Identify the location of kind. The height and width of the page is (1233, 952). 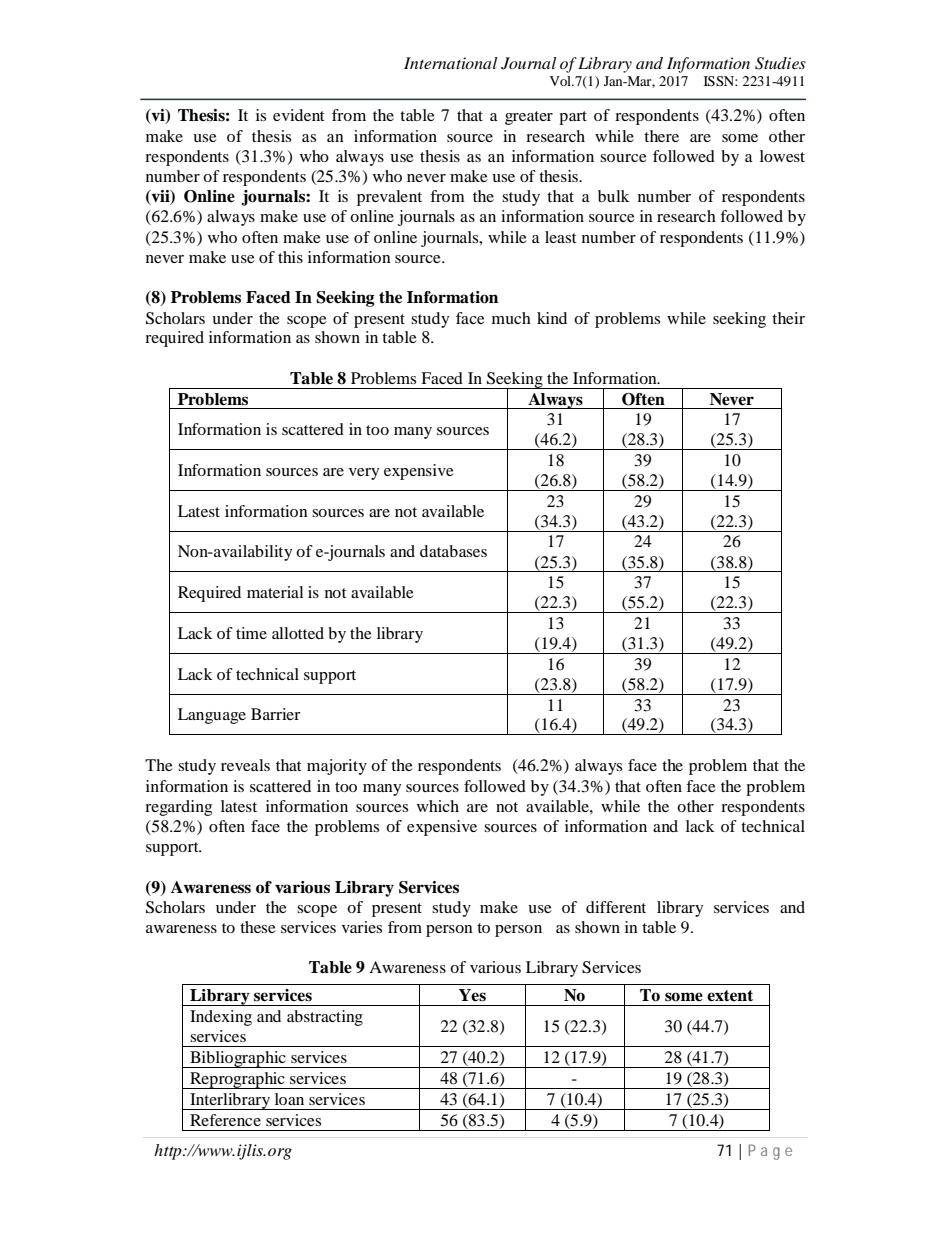
(552, 318).
